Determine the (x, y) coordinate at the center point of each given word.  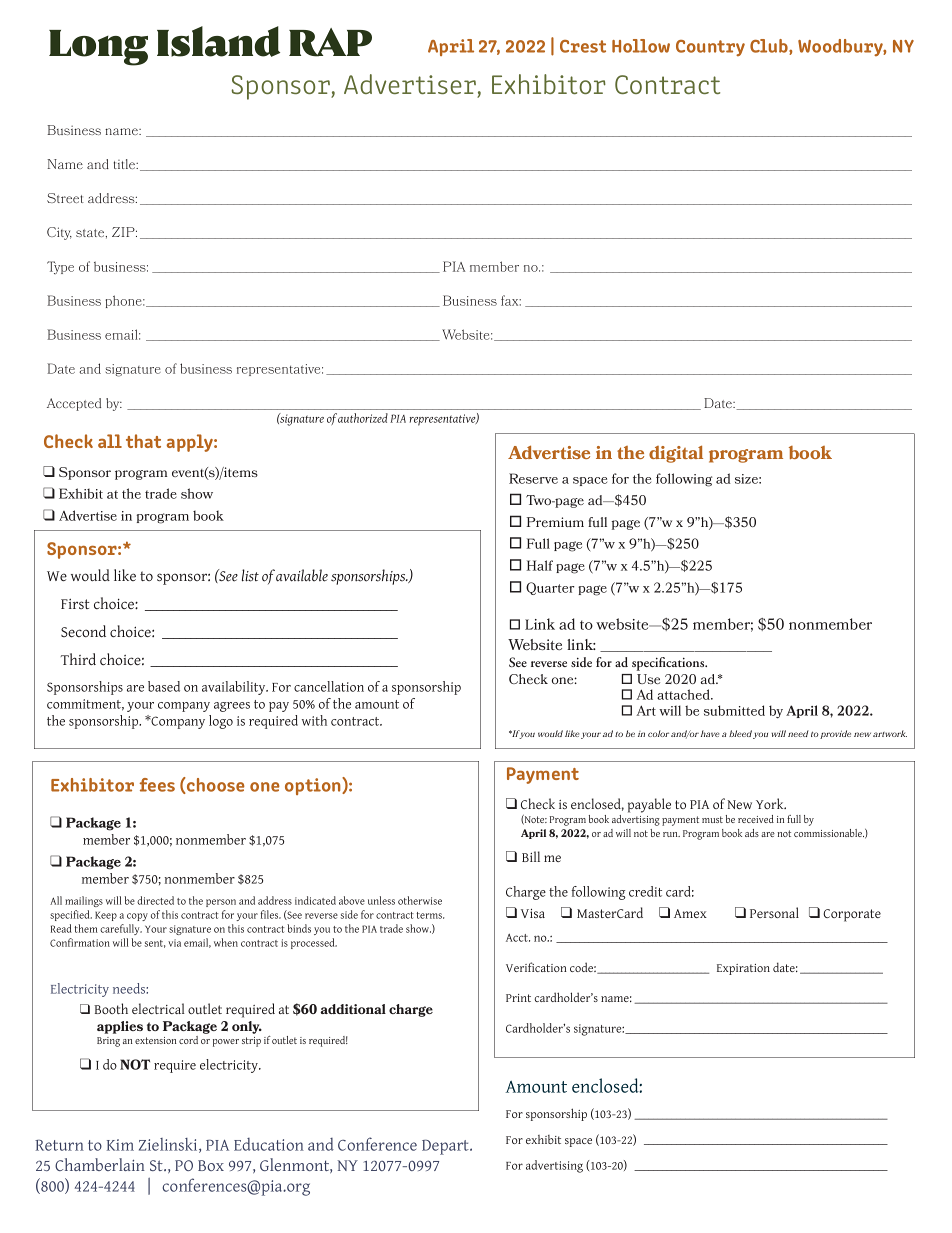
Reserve (533, 478)
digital (676, 454)
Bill (531, 856)
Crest (583, 46)
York (771, 803)
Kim (120, 1145)
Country (710, 48)
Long (98, 48)
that (143, 441)
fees (157, 785)
